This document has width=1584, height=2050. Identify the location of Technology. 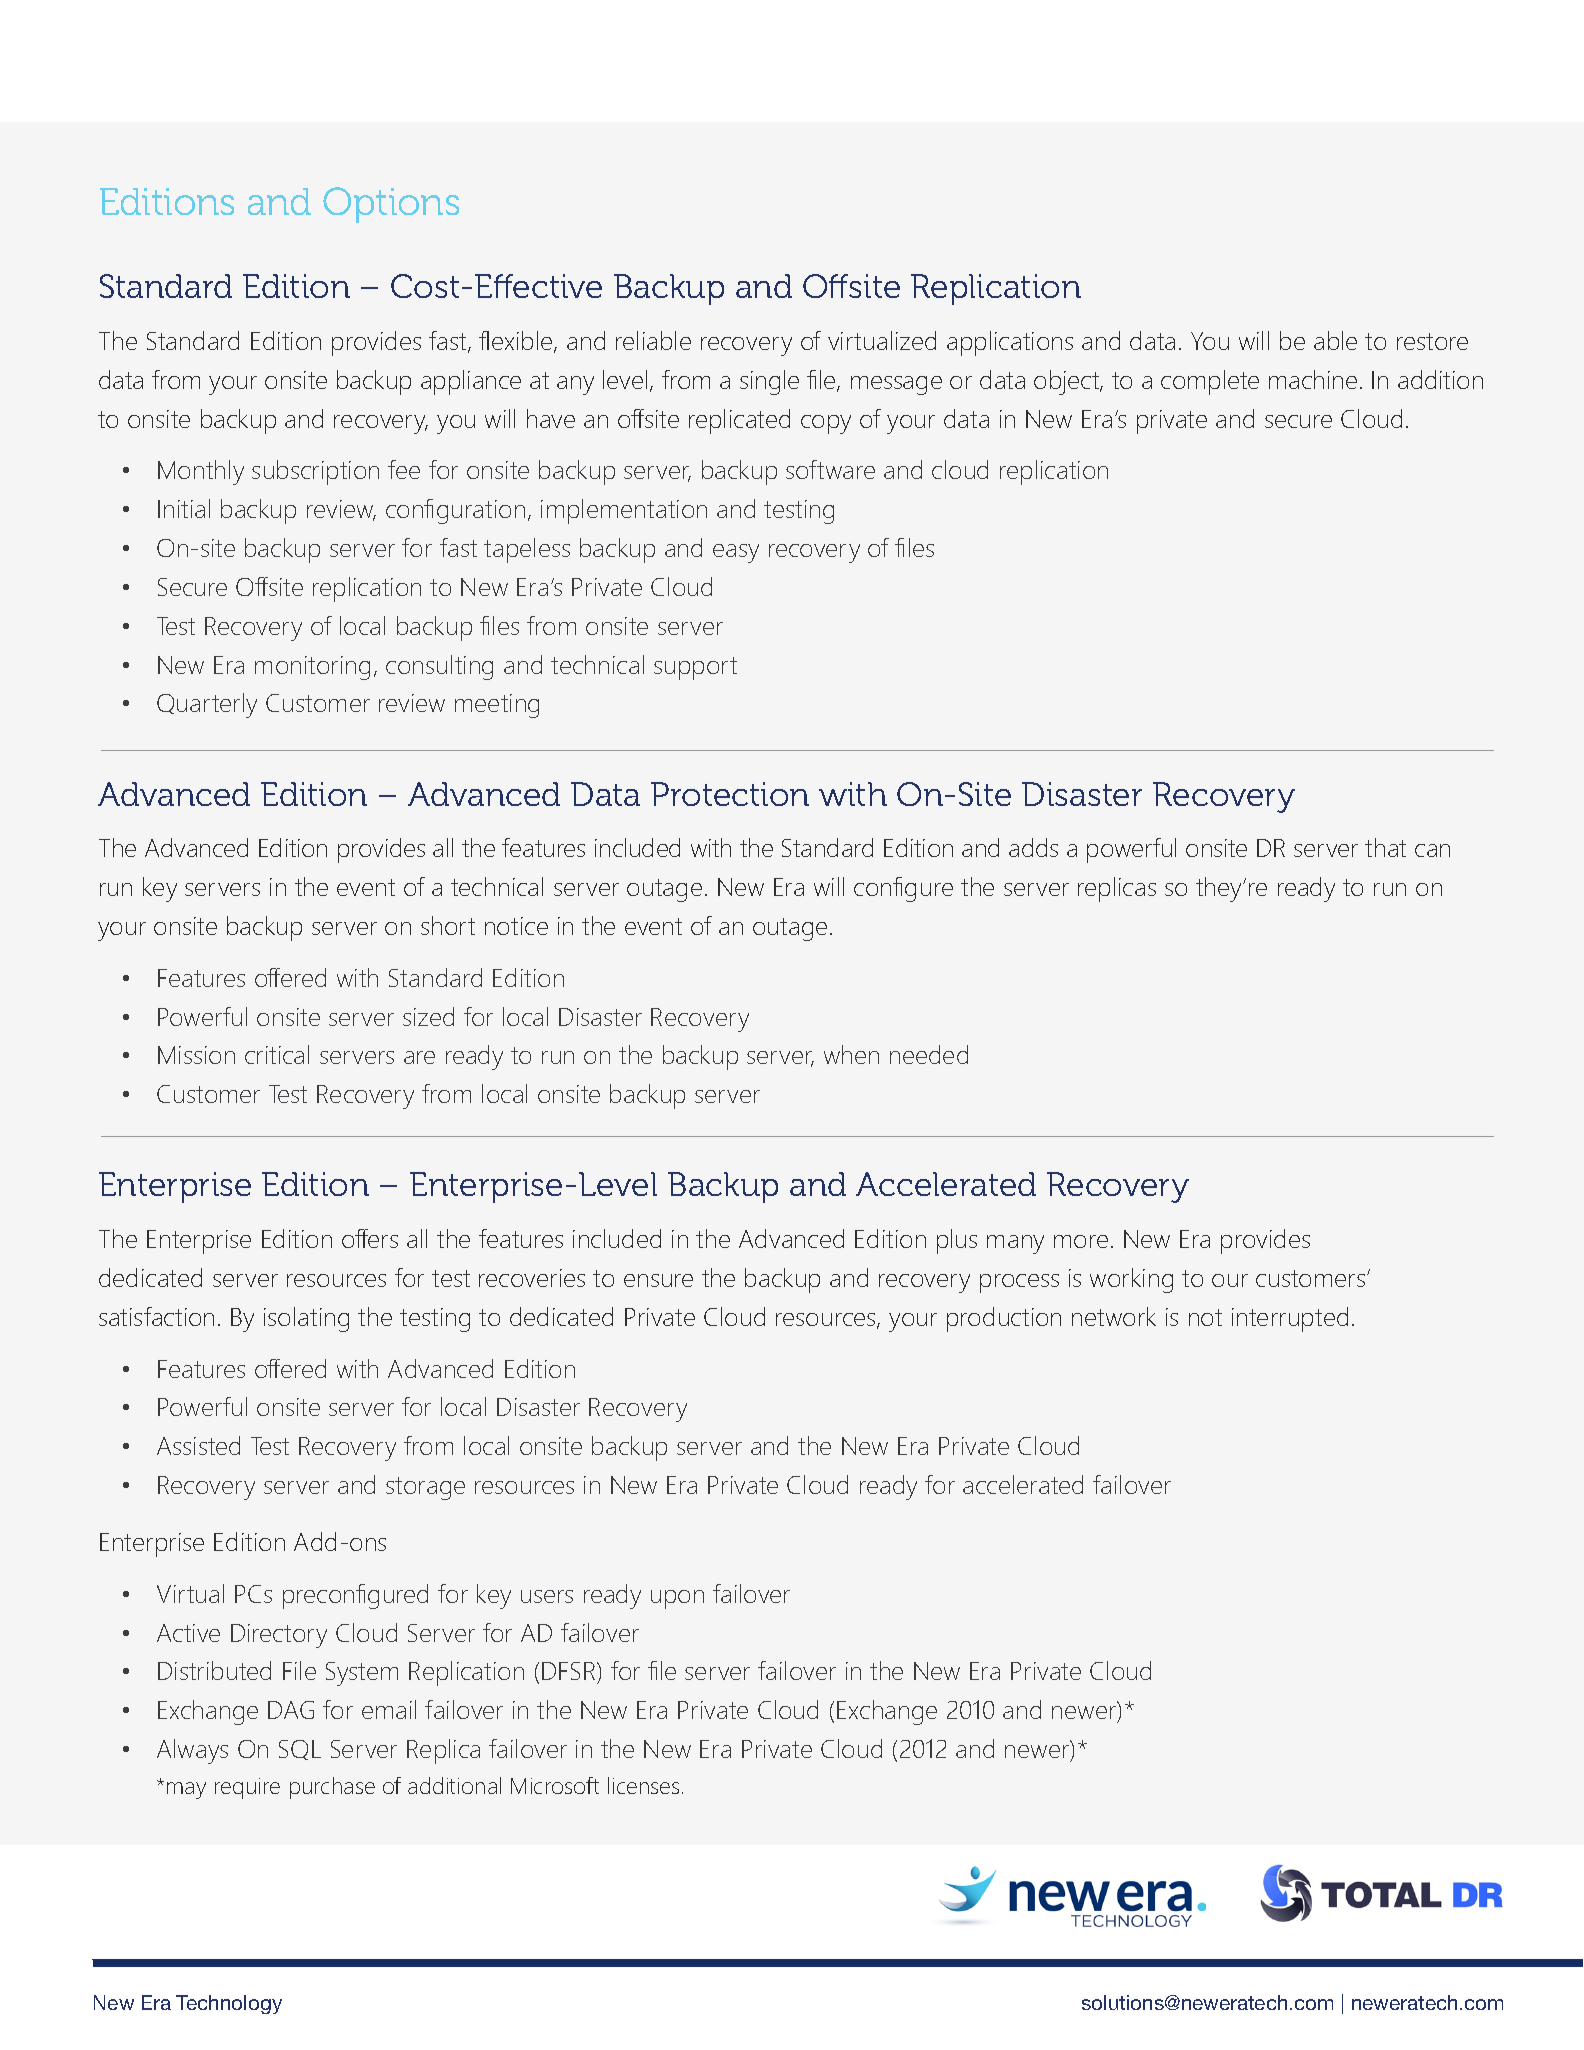
(229, 2004).
